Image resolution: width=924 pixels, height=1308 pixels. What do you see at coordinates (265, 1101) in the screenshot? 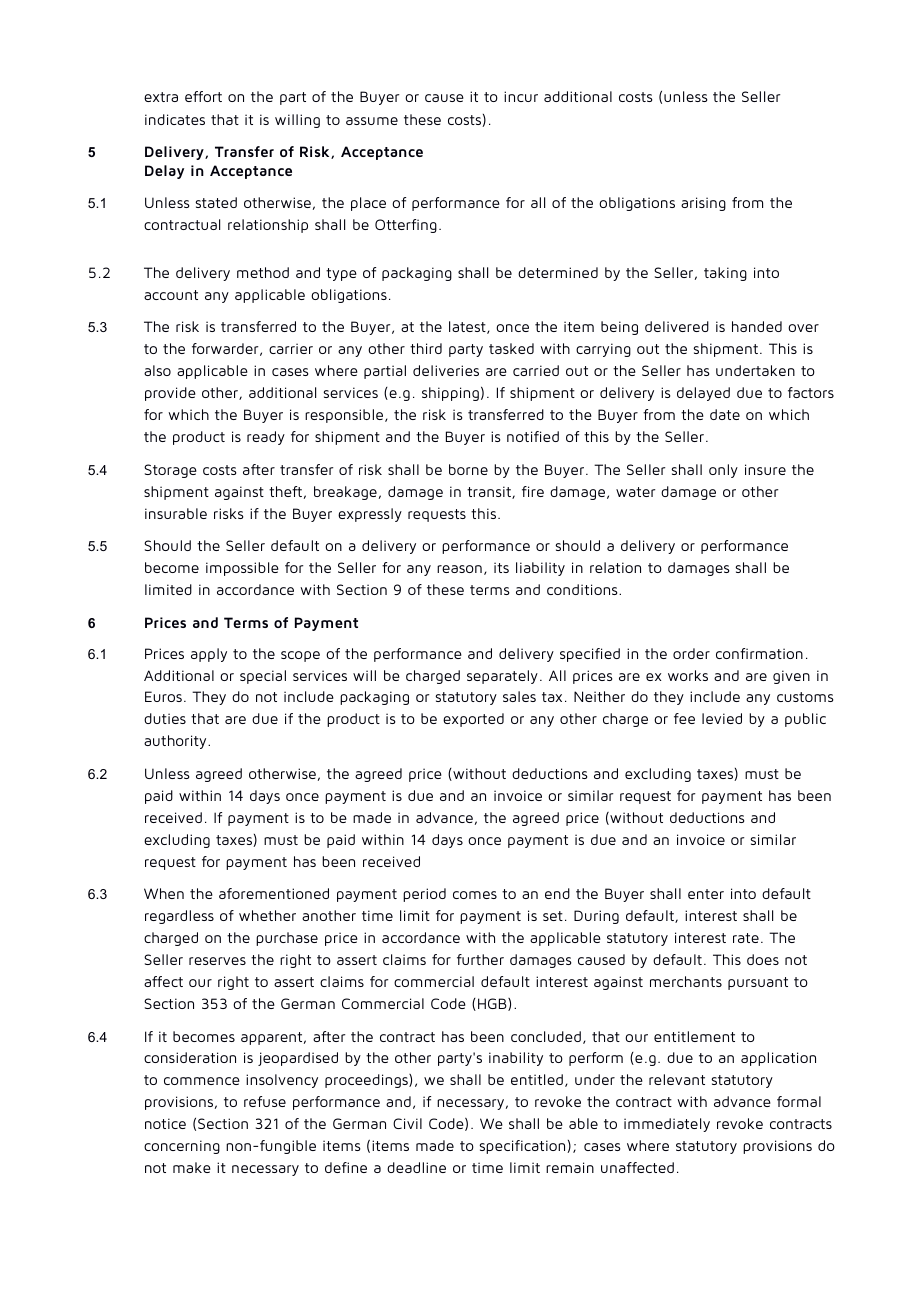
I see `refuse` at bounding box center [265, 1101].
